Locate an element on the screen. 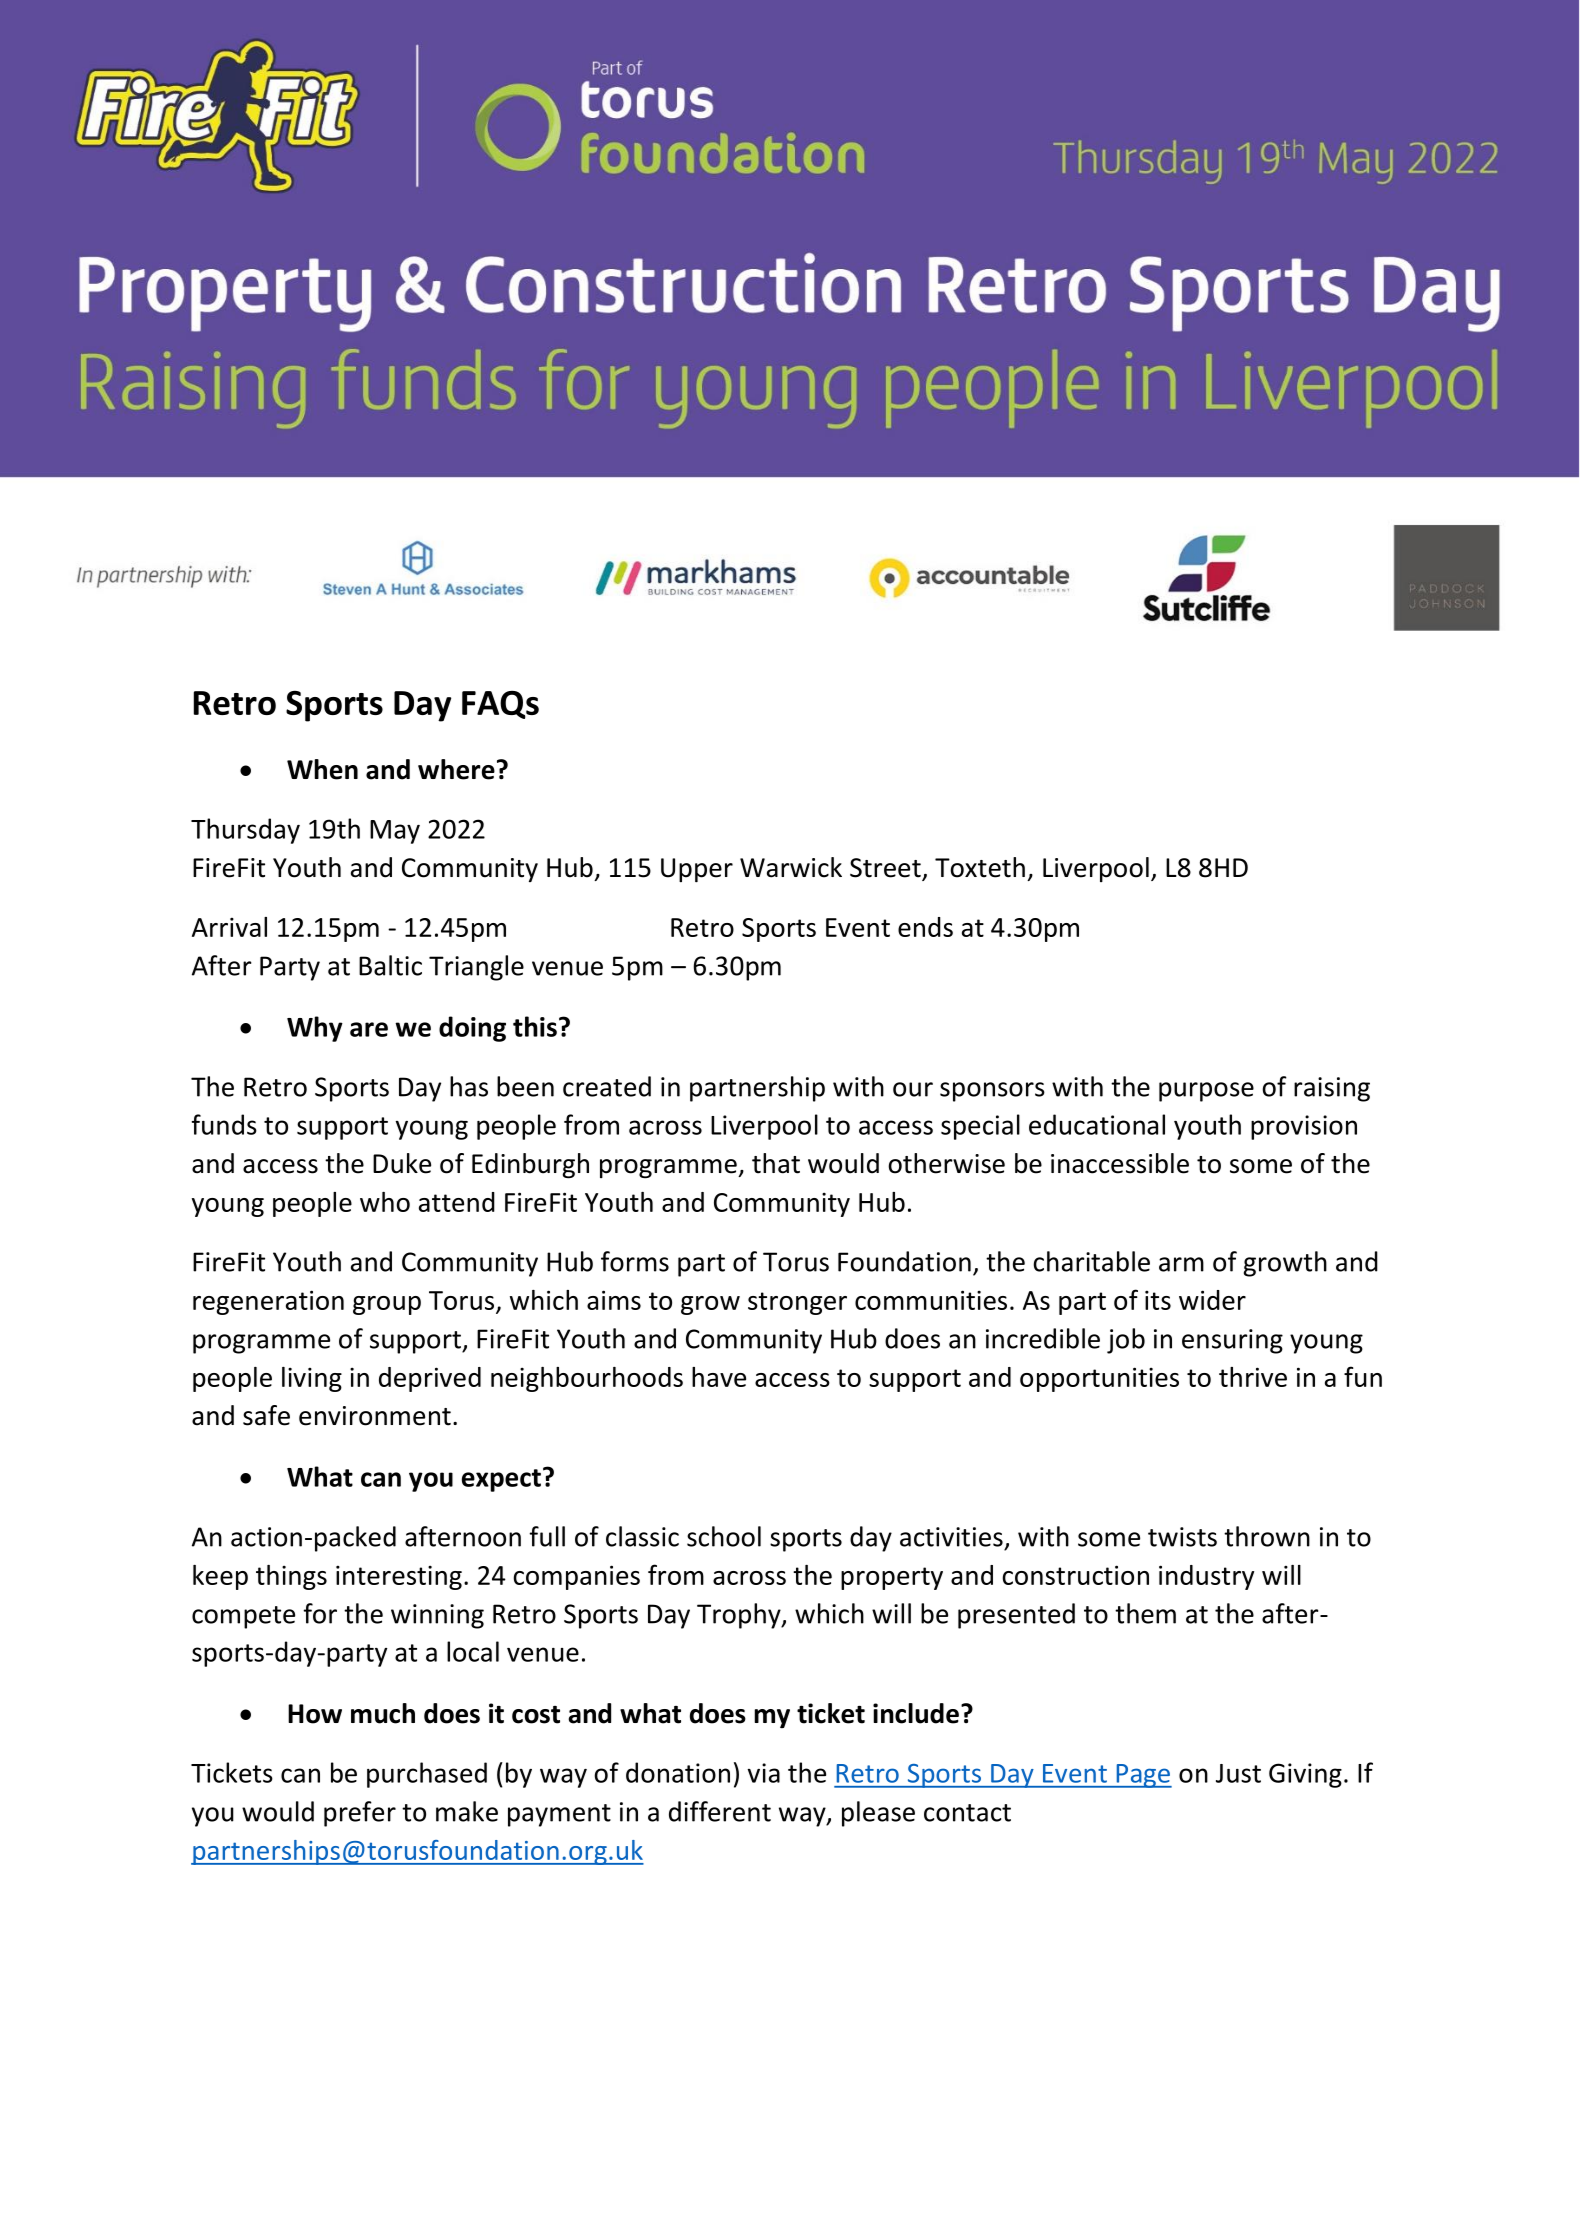 This screenshot has width=1580, height=2235. prefer is located at coordinates (360, 1814).
